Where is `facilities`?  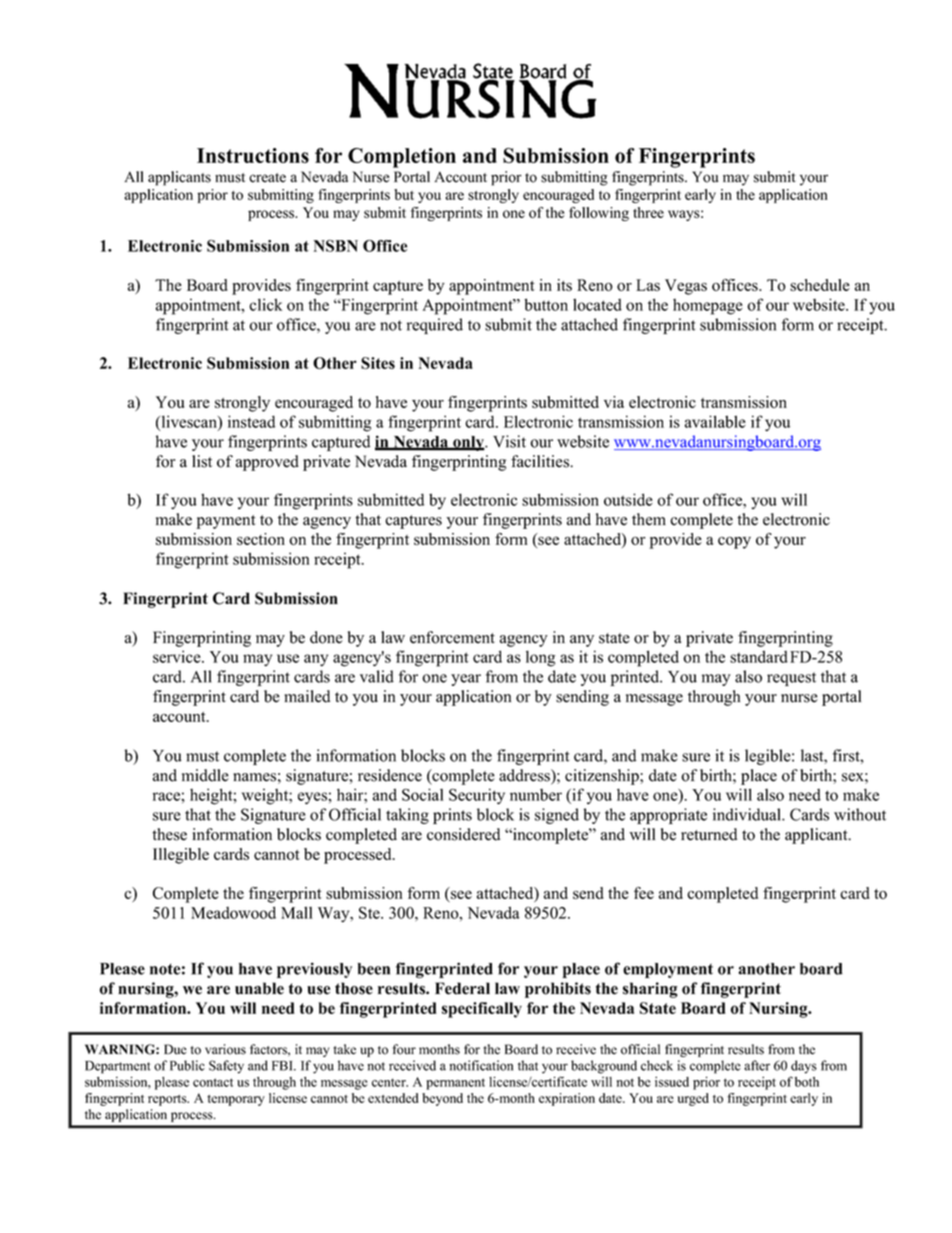
facilities is located at coordinates (541, 461).
